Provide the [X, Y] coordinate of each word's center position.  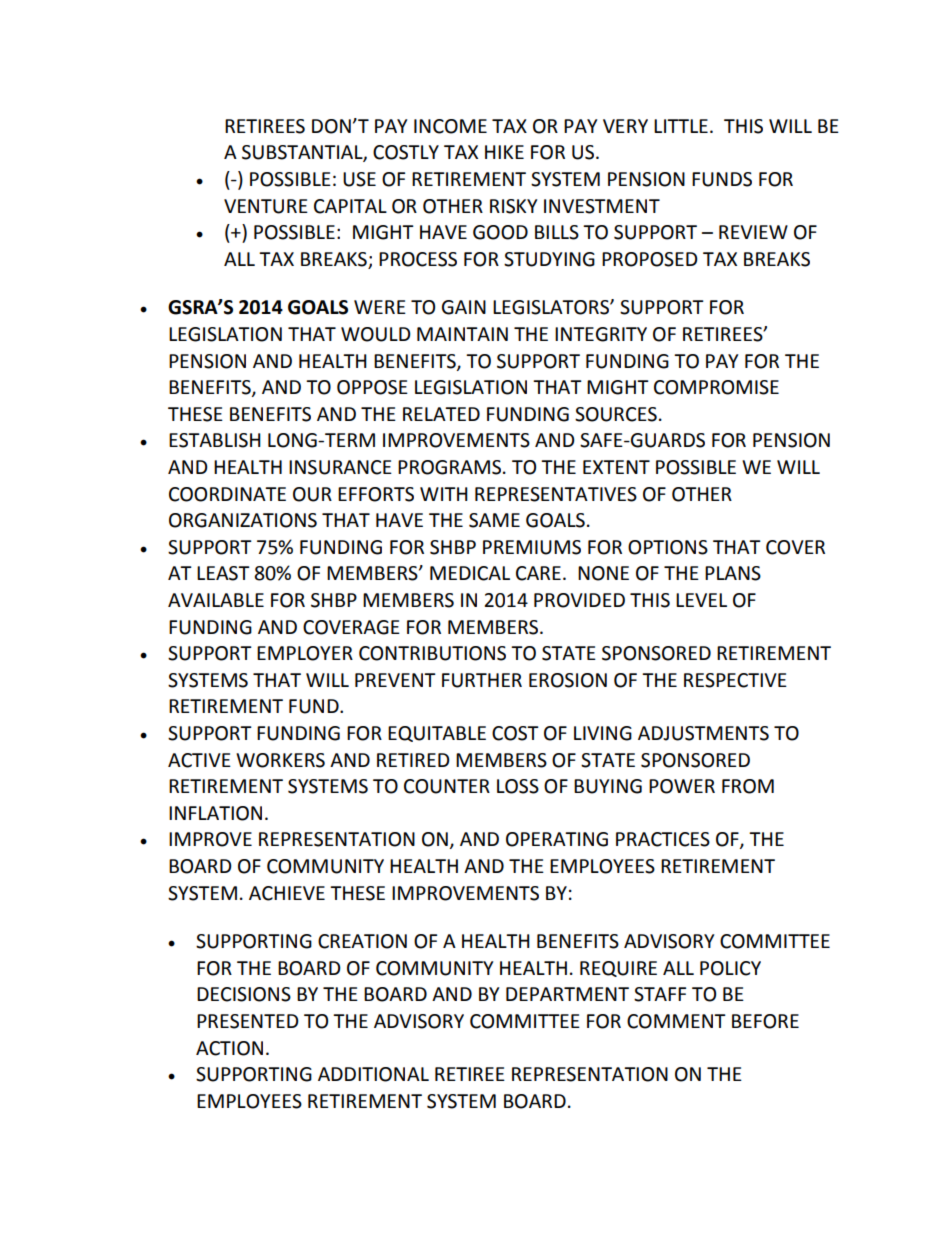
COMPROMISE [716, 387]
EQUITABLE [437, 734]
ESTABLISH [215, 440]
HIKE [504, 152]
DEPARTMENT [567, 994]
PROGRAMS [449, 467]
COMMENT [676, 1021]
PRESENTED [248, 1021]
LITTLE [681, 126]
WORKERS [280, 760]
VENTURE [266, 206]
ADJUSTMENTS [703, 733]
